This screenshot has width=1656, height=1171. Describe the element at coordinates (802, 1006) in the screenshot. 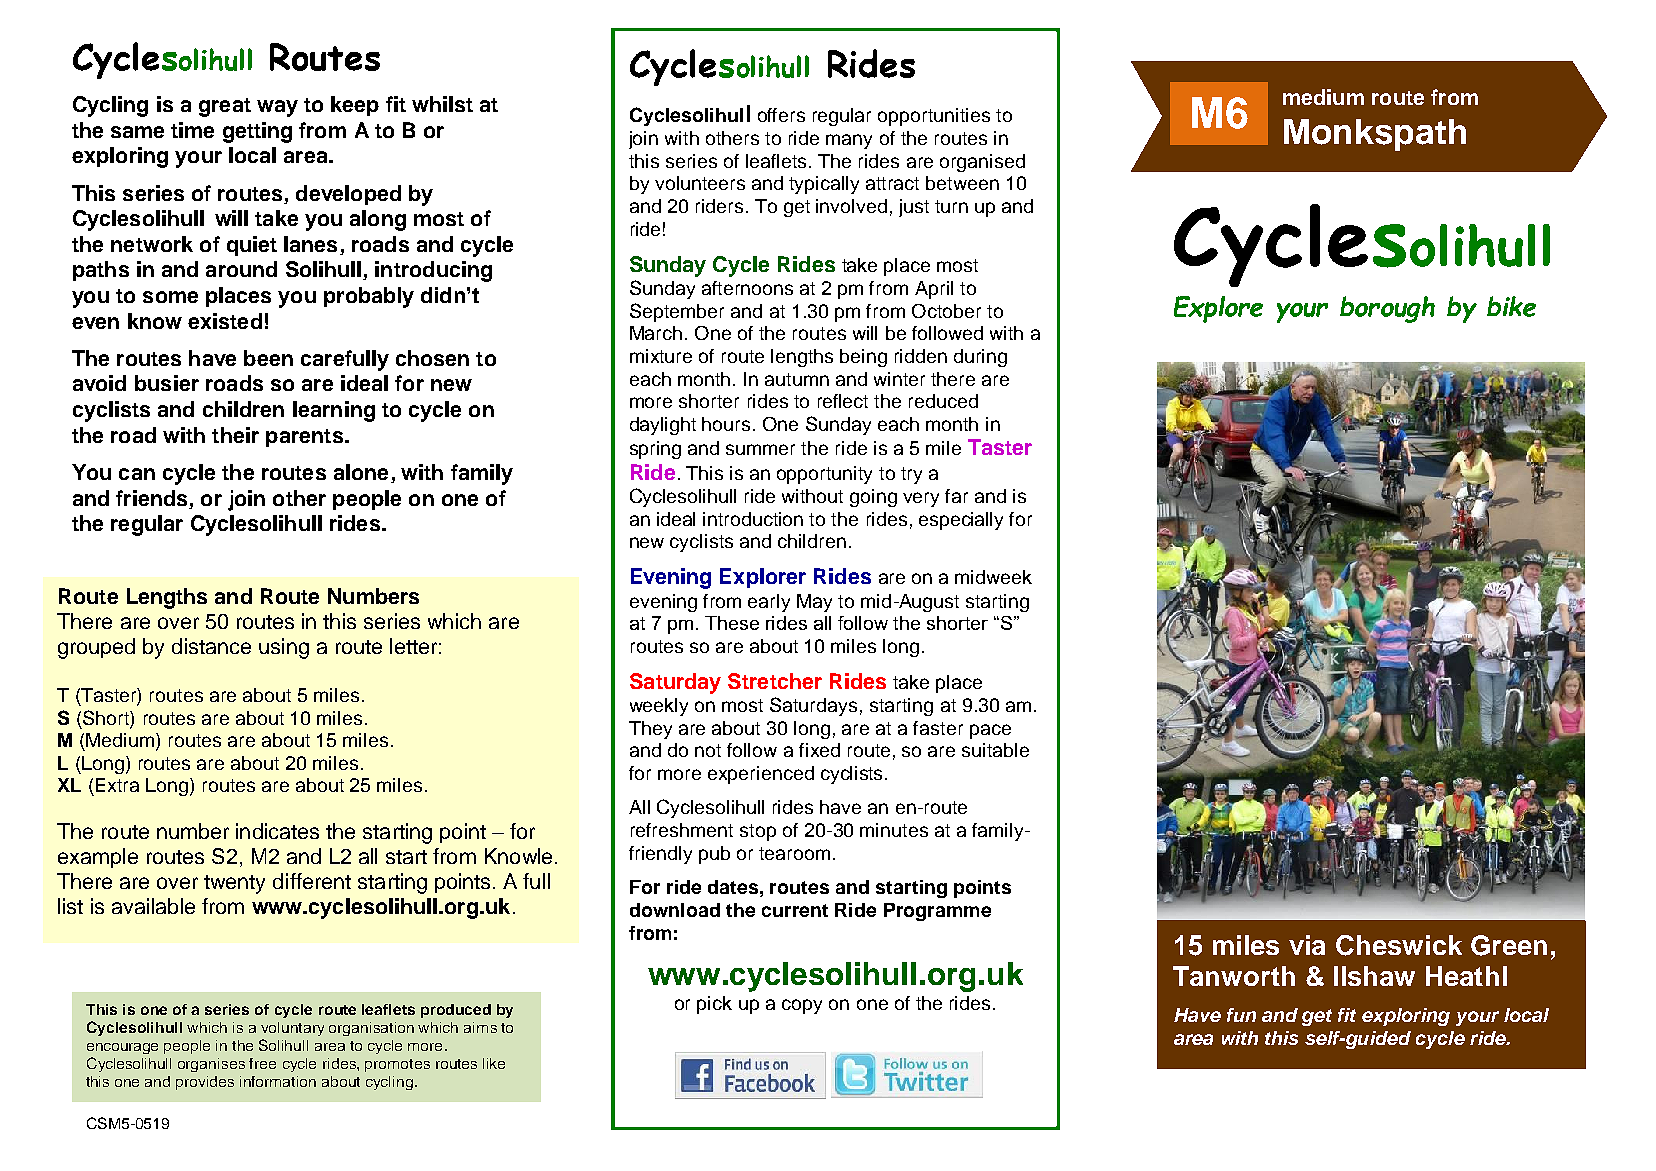

I see `copy` at that location.
